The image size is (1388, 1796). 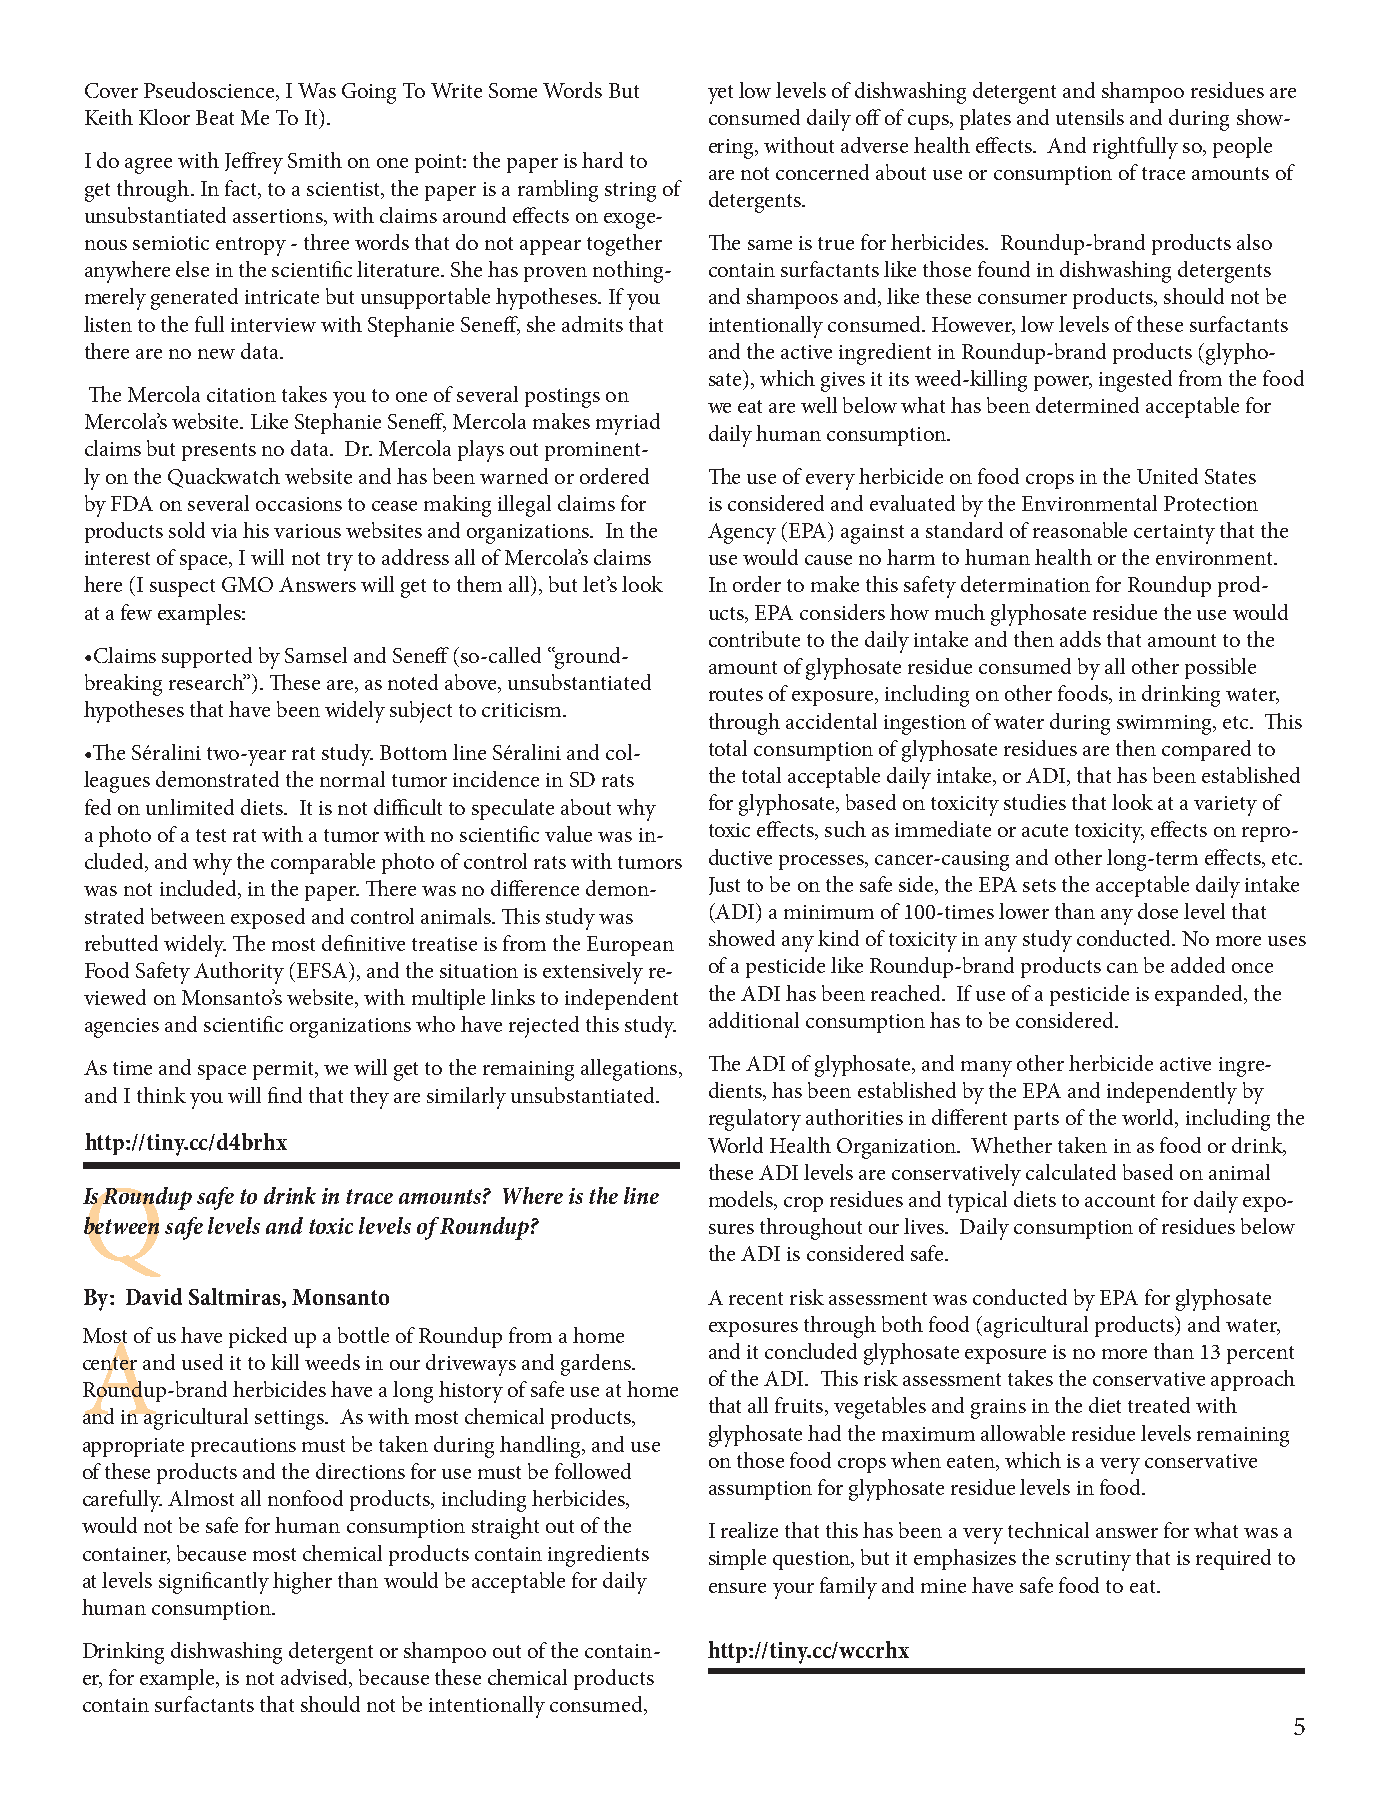 I want to click on yet, so click(x=720, y=94).
